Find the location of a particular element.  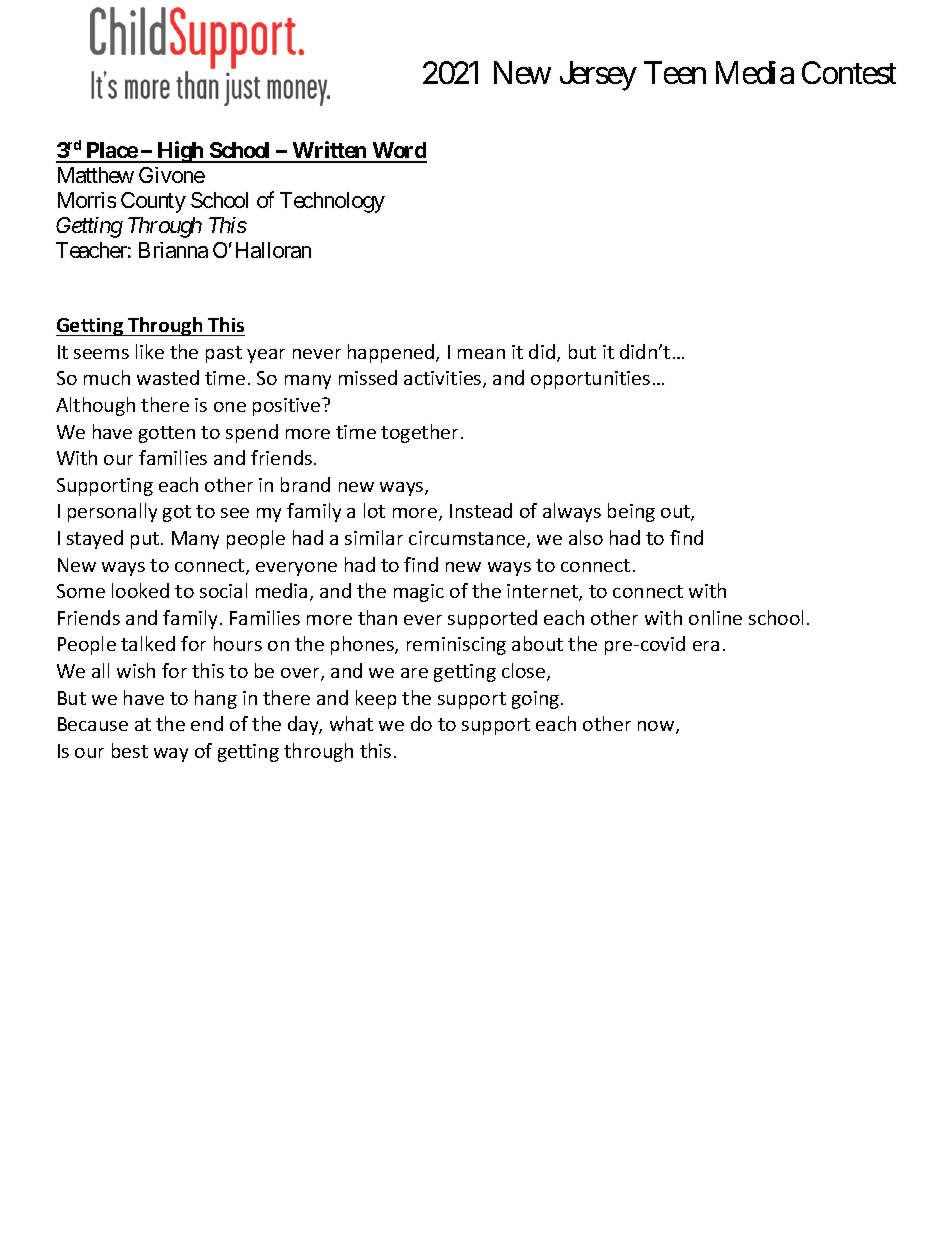

Teen is located at coordinates (675, 73).
